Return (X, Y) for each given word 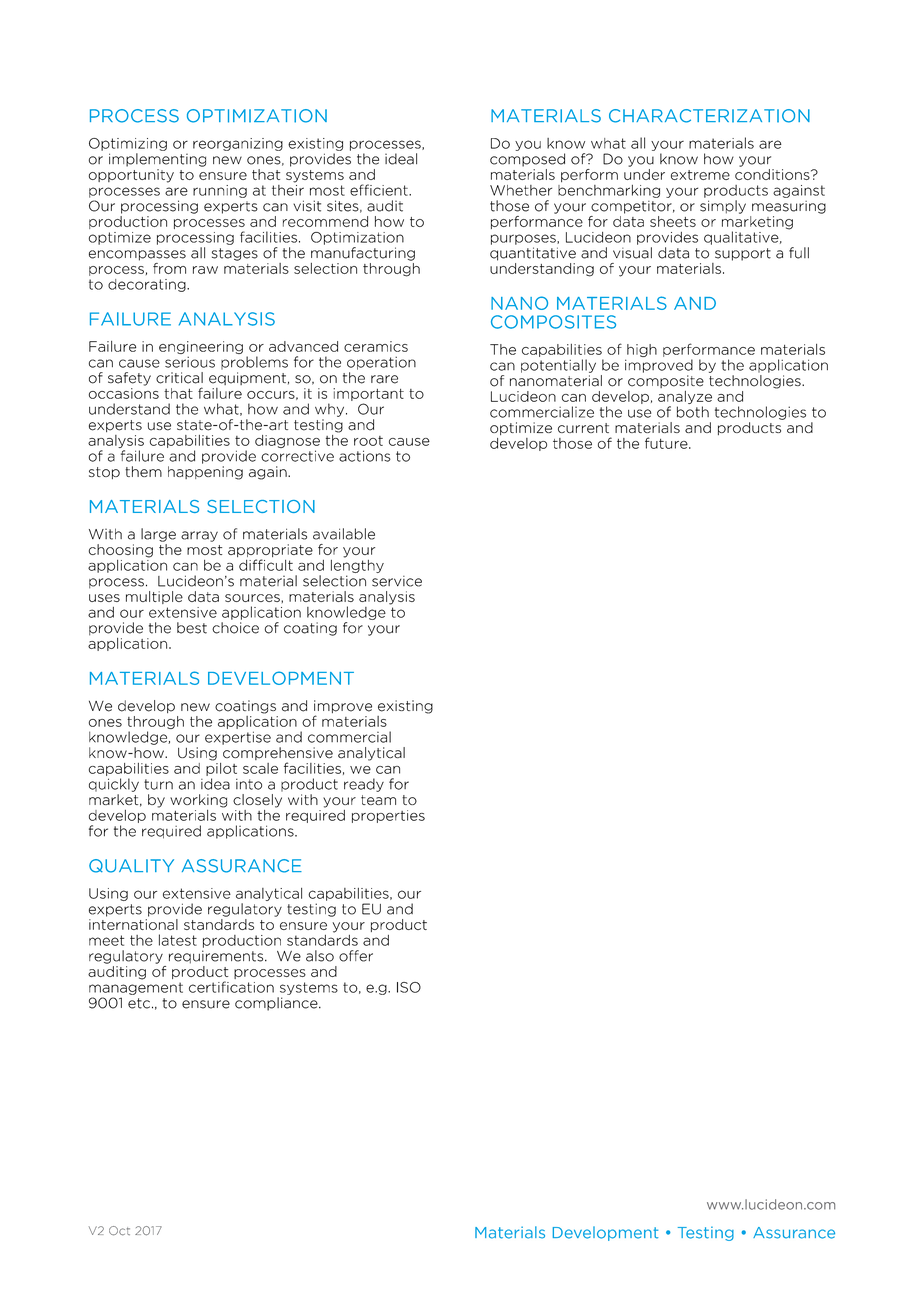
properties (388, 816)
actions (365, 456)
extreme (700, 175)
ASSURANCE (242, 866)
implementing (157, 160)
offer (356, 956)
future (667, 443)
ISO (409, 987)
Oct (119, 1231)
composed (527, 160)
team (378, 800)
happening (205, 473)
